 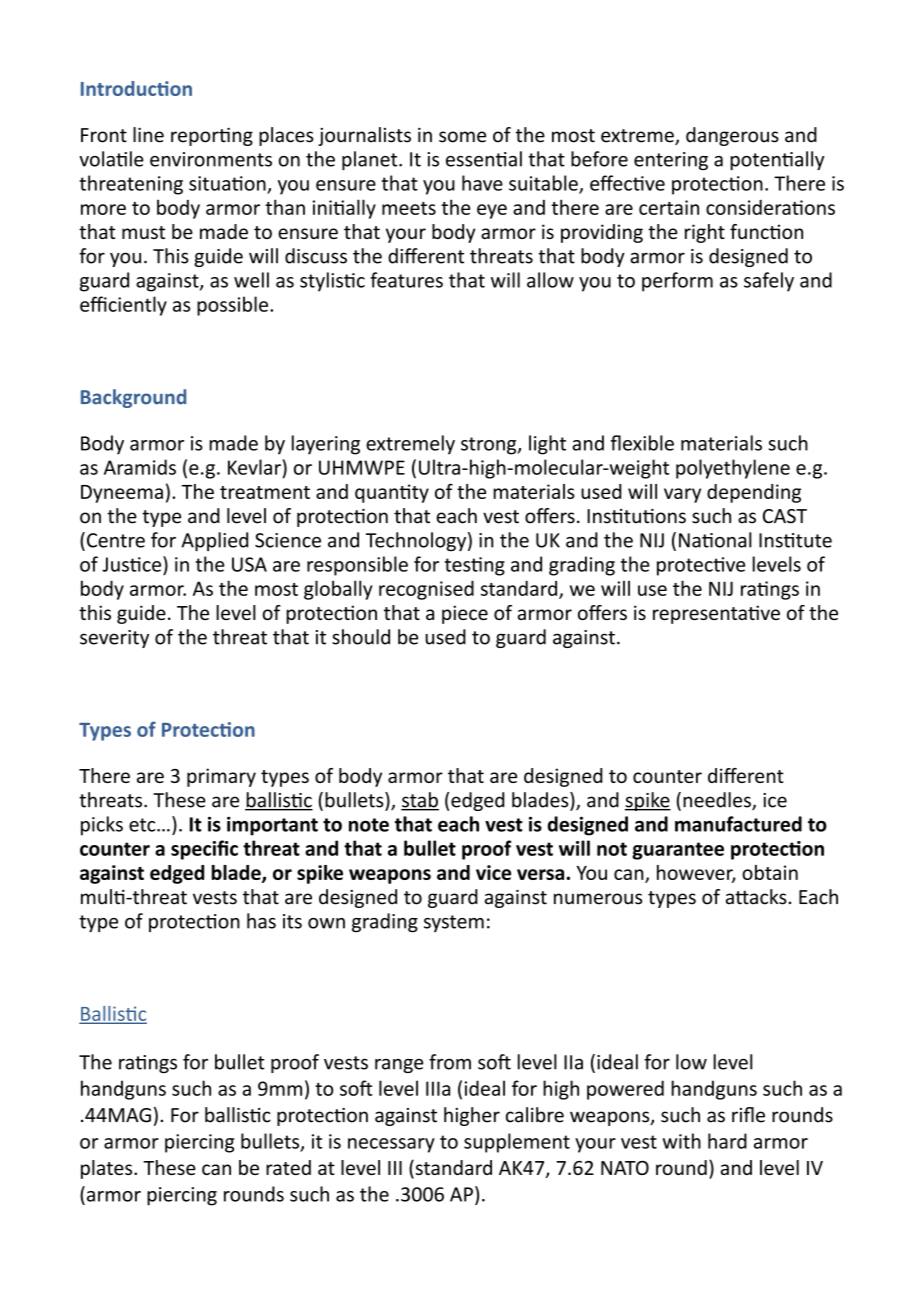 I want to click on vary, so click(x=682, y=495).
